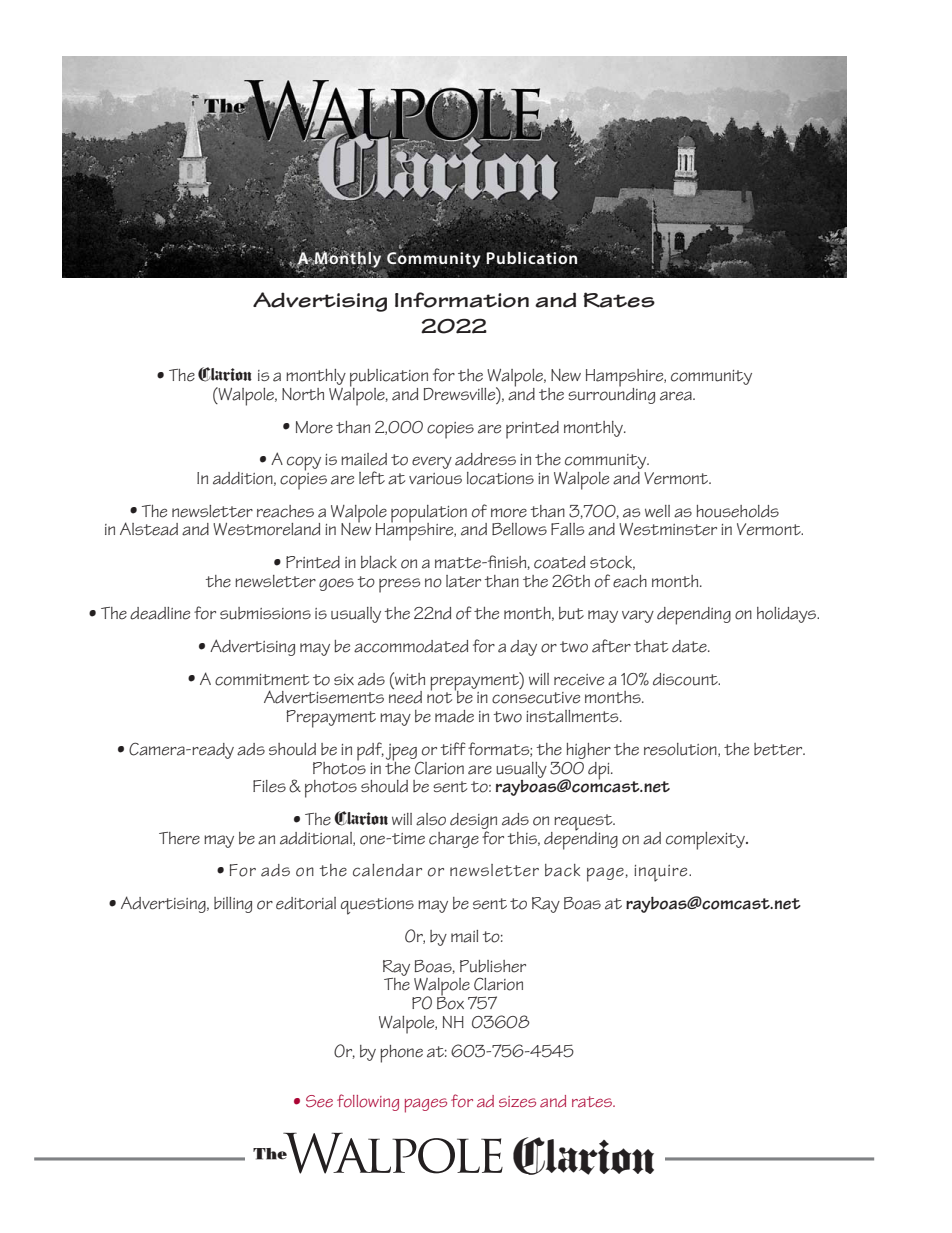 The image size is (952, 1233). I want to click on households, so click(738, 511).
